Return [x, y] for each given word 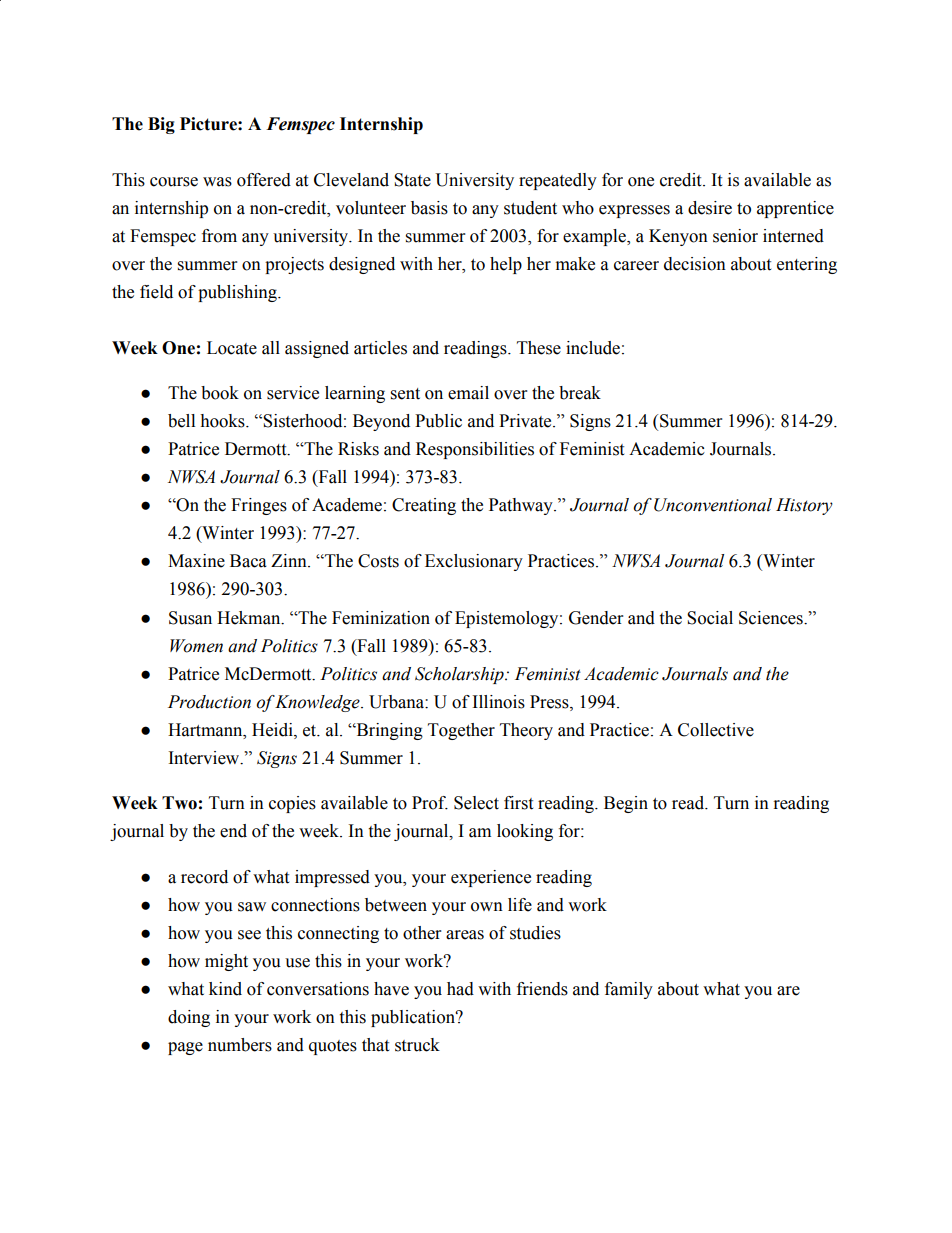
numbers [240, 1045]
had [460, 989]
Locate [232, 348]
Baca [248, 561]
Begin [626, 804]
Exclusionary [474, 562]
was [217, 182]
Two [179, 803]
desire [710, 208]
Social [710, 618]
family [629, 990]
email [468, 393]
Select [476, 803]
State [412, 180]
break [580, 393]
